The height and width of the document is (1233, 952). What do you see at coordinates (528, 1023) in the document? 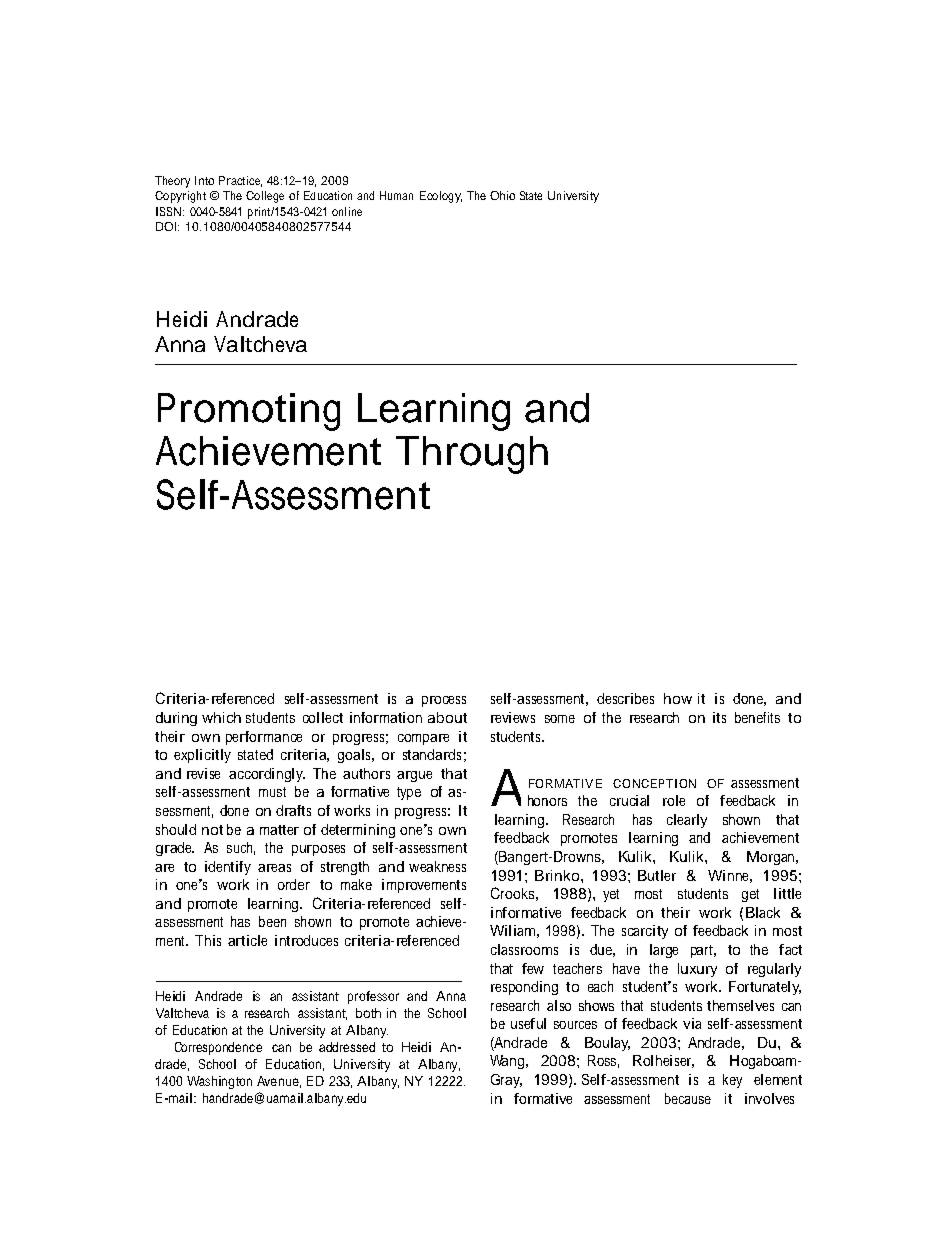
I see `useful` at bounding box center [528, 1023].
